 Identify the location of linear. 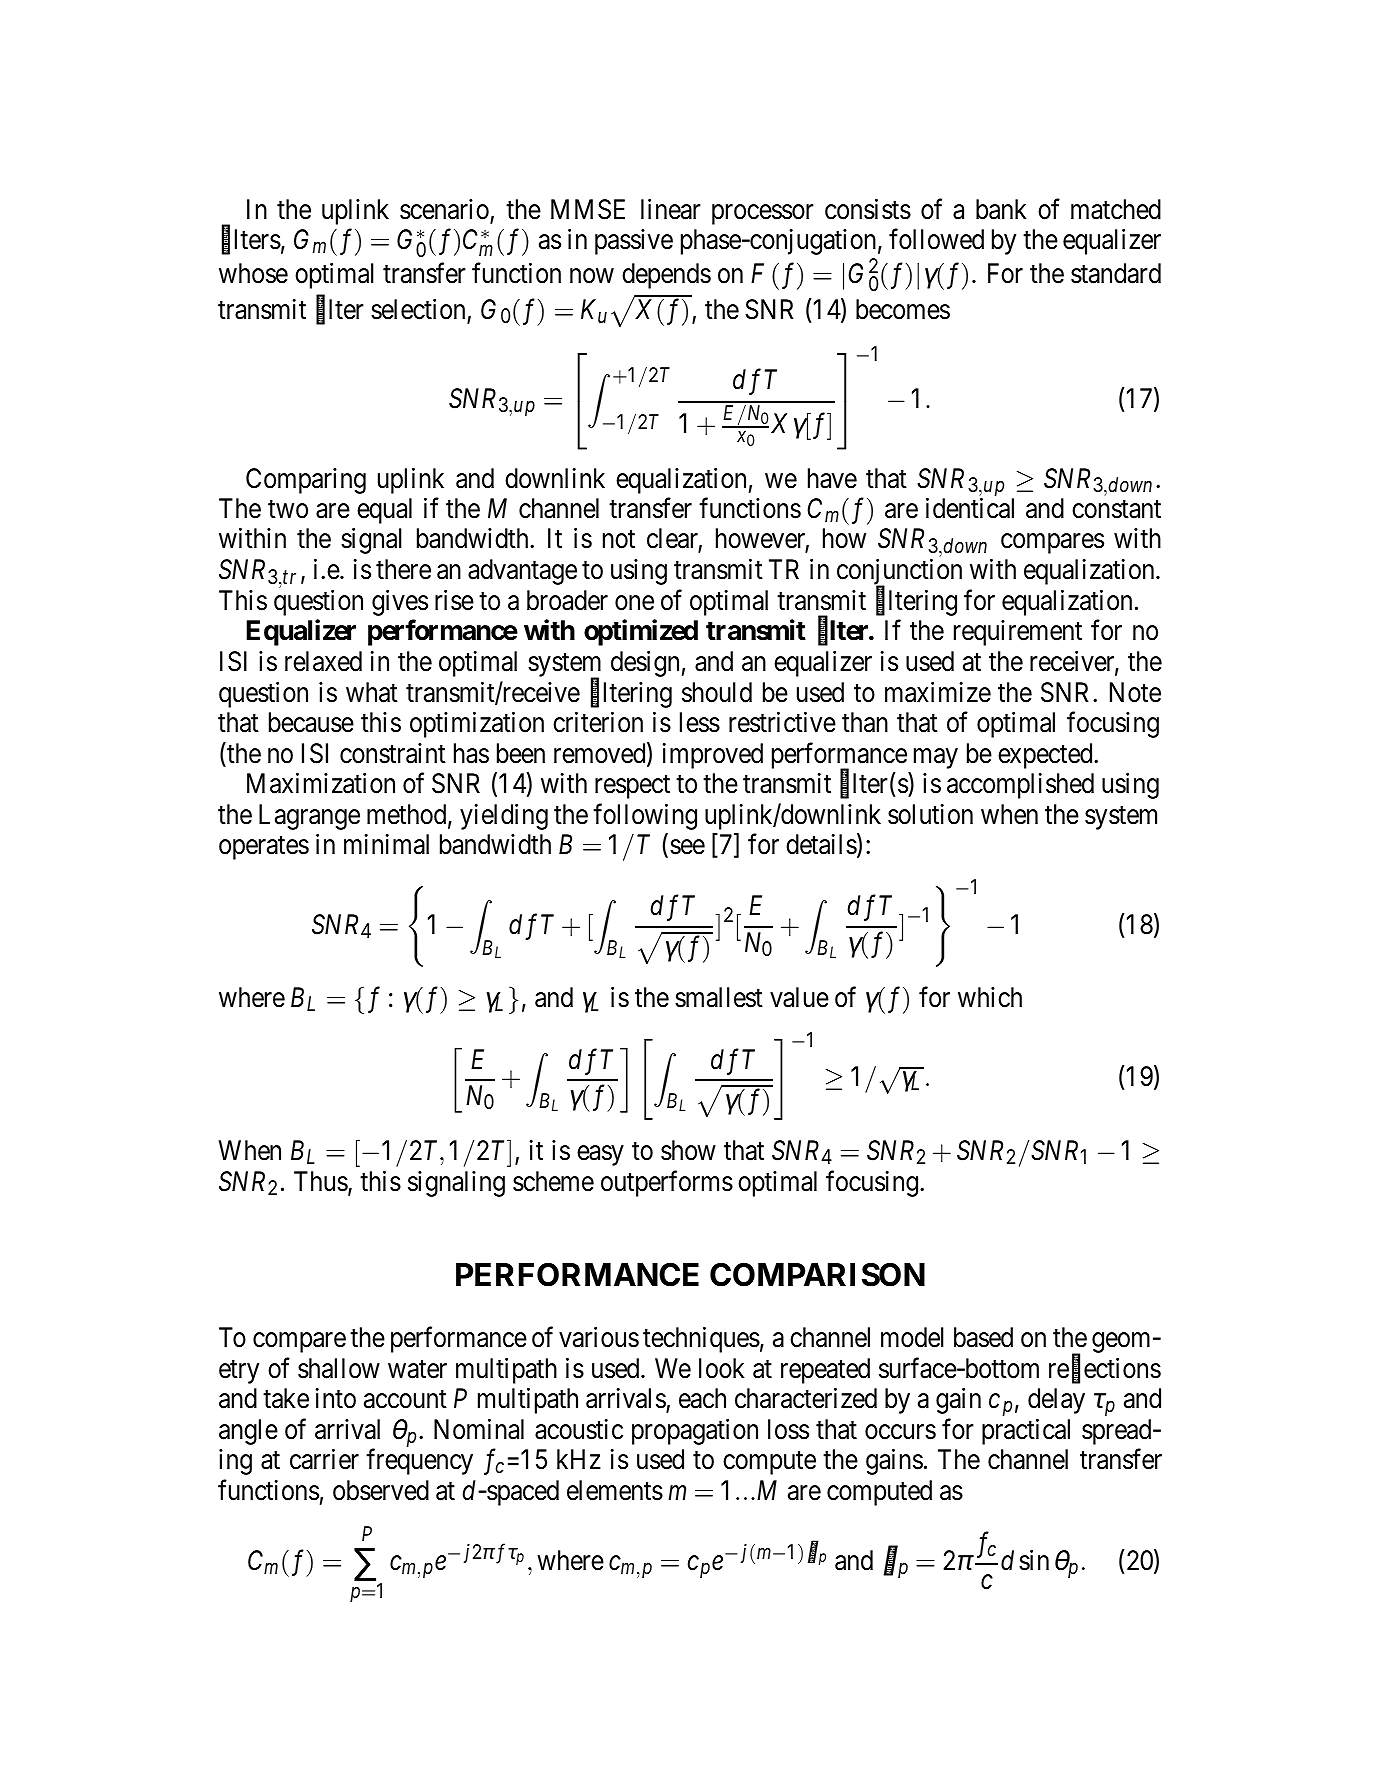
(671, 209).
